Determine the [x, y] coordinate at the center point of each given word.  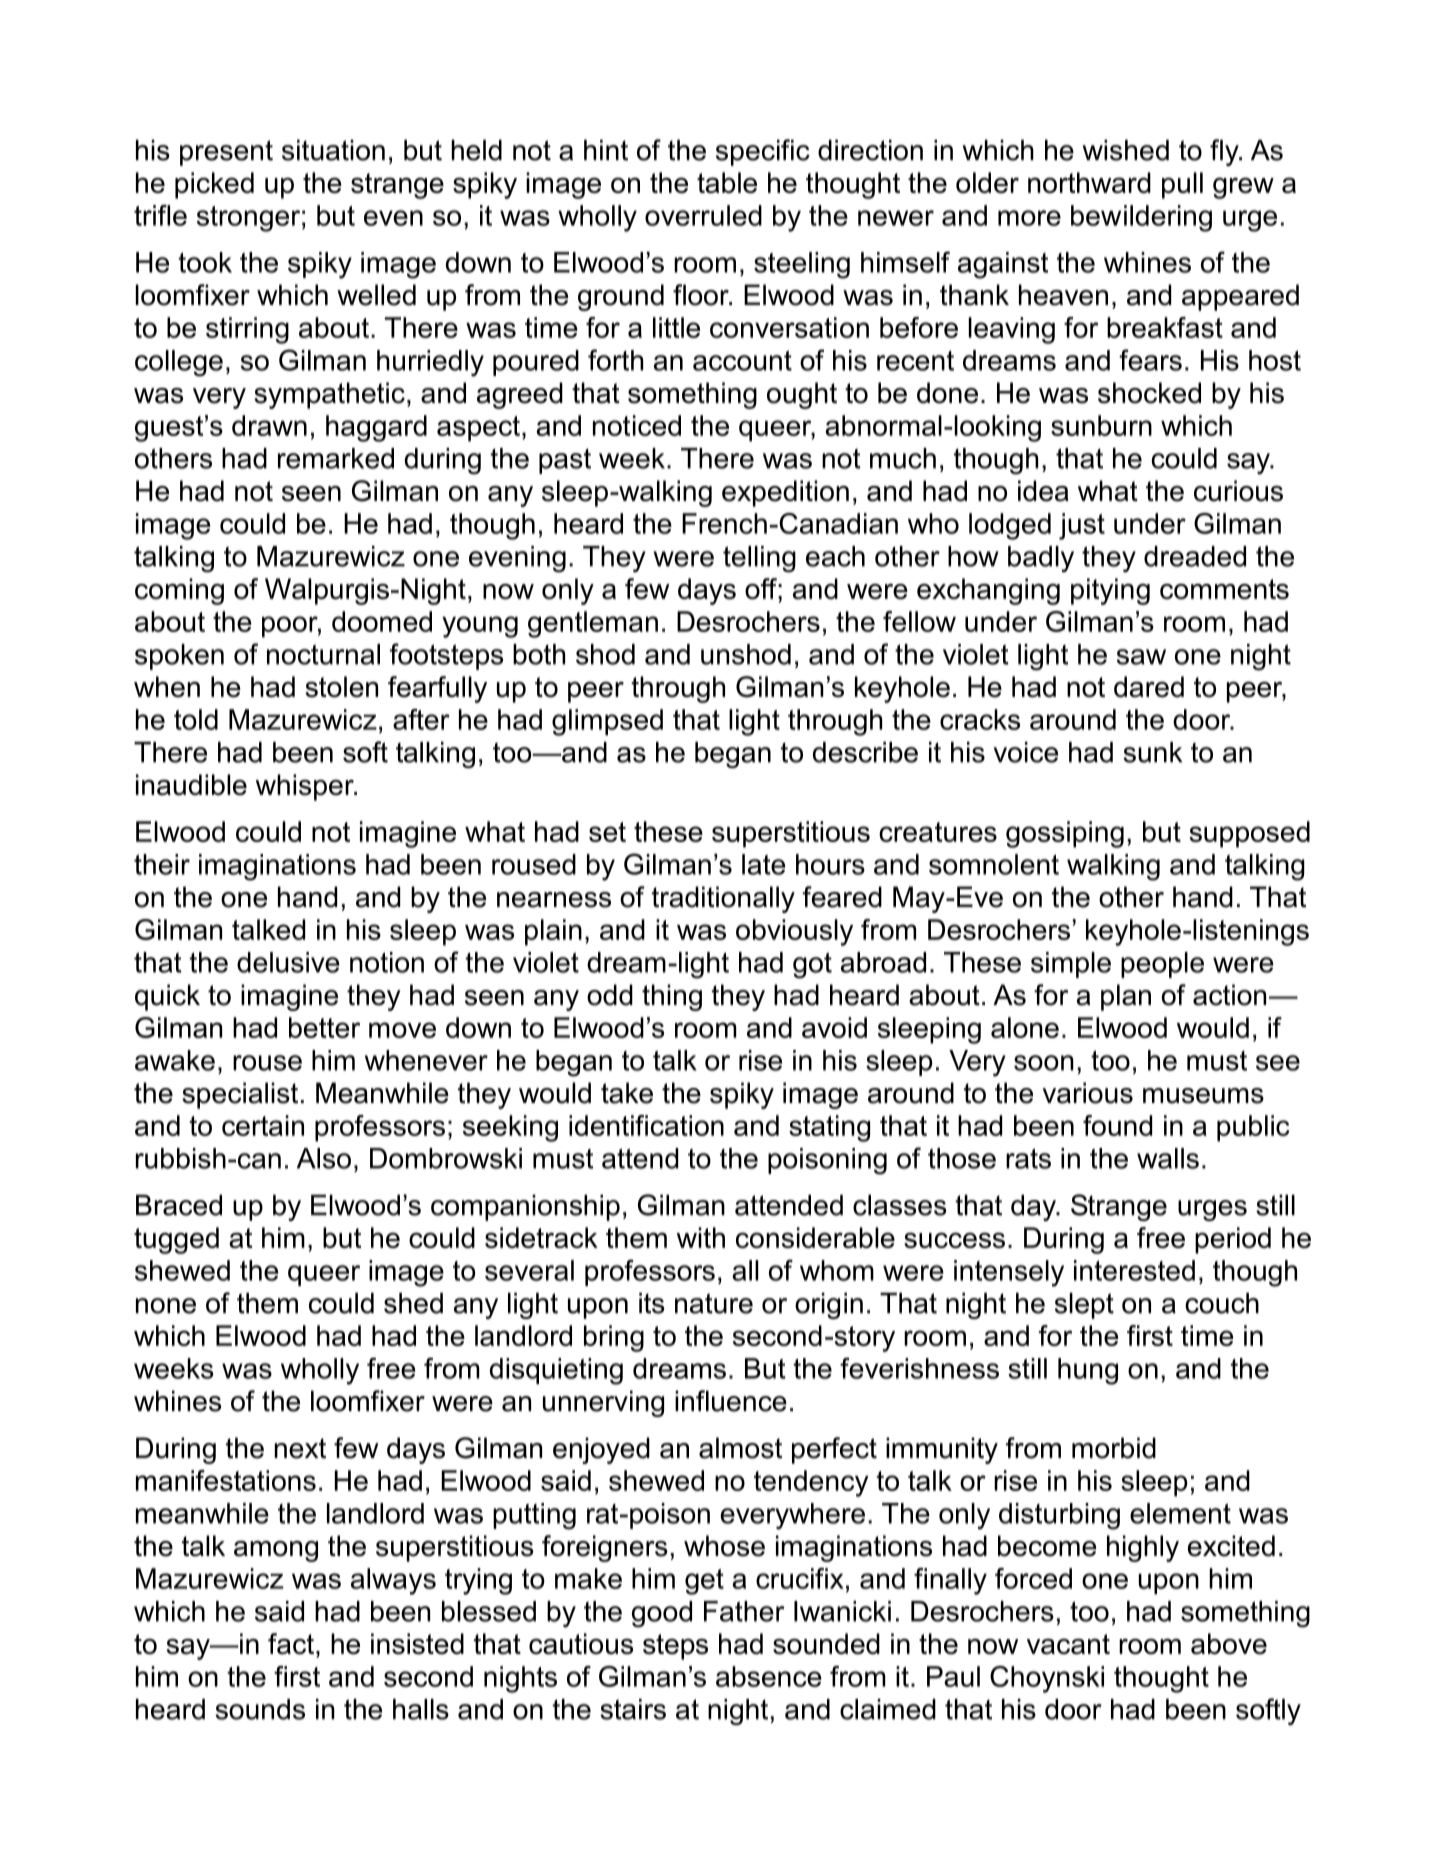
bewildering [1141, 218]
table [727, 182]
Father [744, 1611]
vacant [1068, 1644]
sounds [260, 1709]
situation [333, 150]
